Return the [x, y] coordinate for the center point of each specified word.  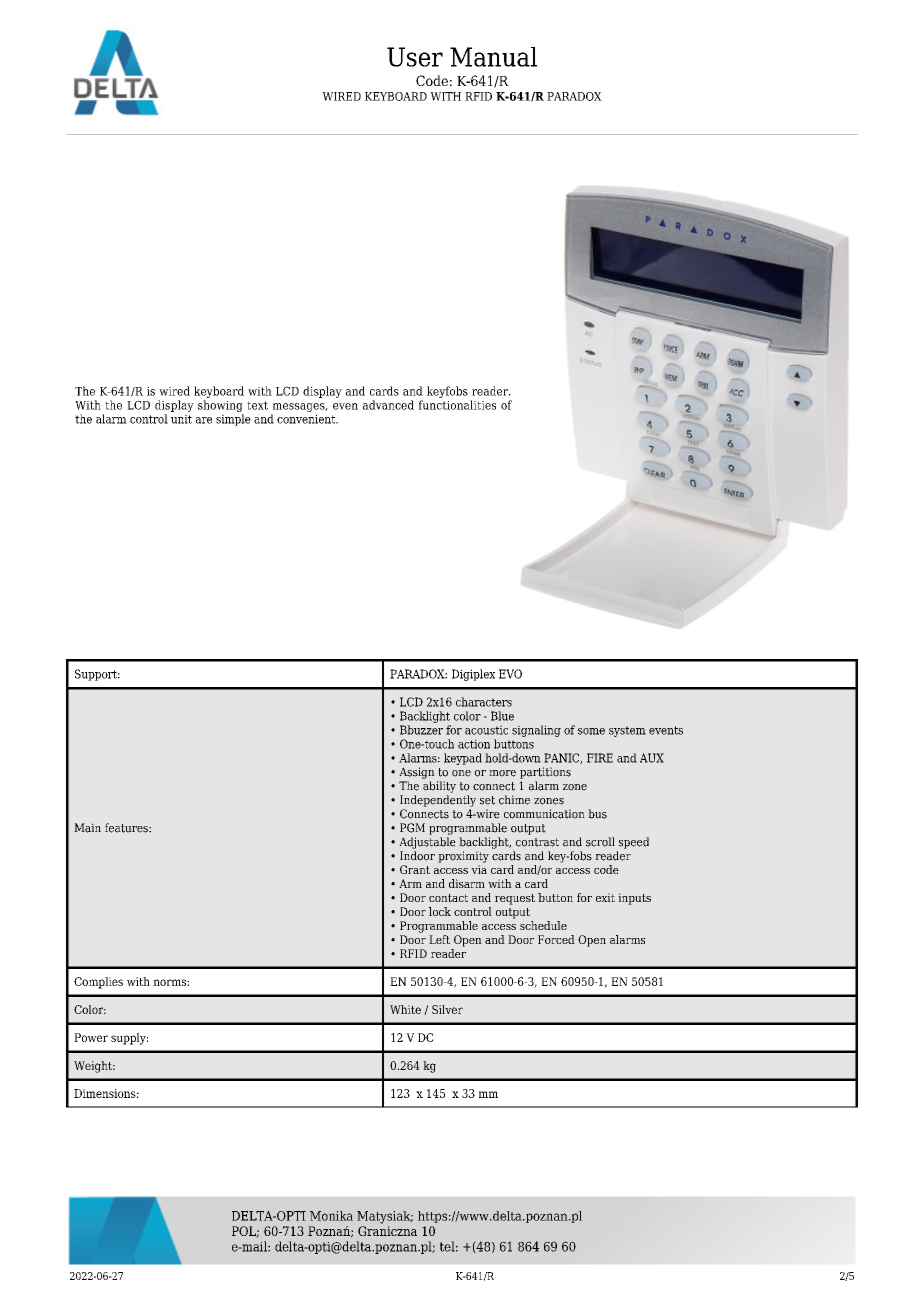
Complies [98, 983]
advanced [388, 405]
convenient [307, 419]
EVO [510, 674]
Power [91, 1037]
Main [87, 828]
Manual [493, 57]
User [415, 57]
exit [605, 897]
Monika [331, 1216]
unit [181, 419]
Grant [415, 869]
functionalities [457, 405]
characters [484, 702]
